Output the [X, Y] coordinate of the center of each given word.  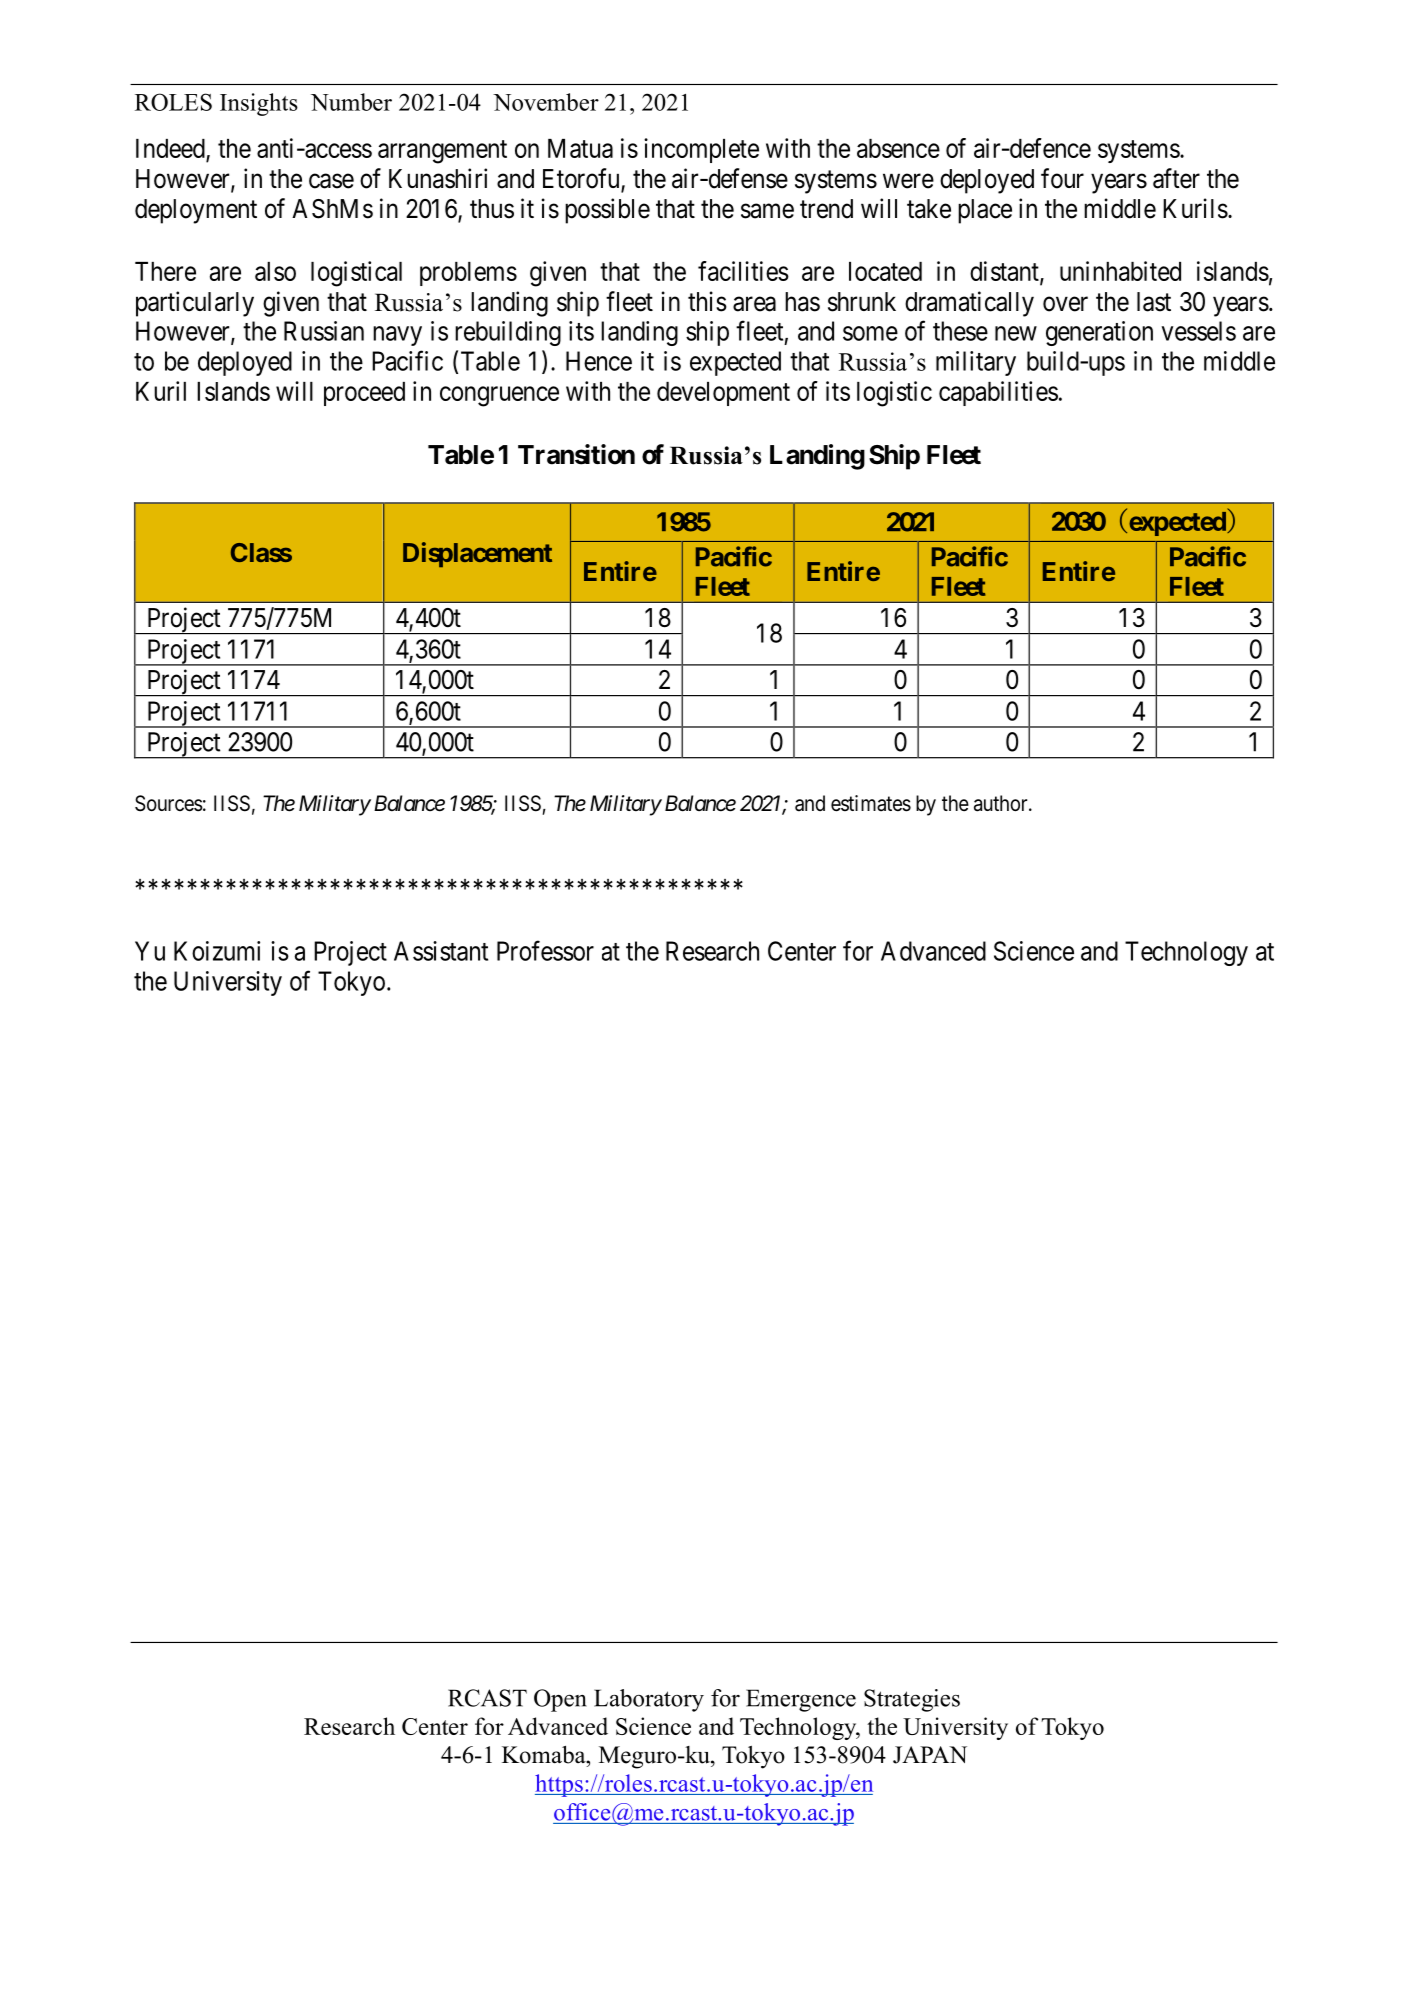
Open [560, 1700]
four [1062, 178]
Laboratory [649, 1700]
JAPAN [930, 1755]
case [331, 181]
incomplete [701, 150]
